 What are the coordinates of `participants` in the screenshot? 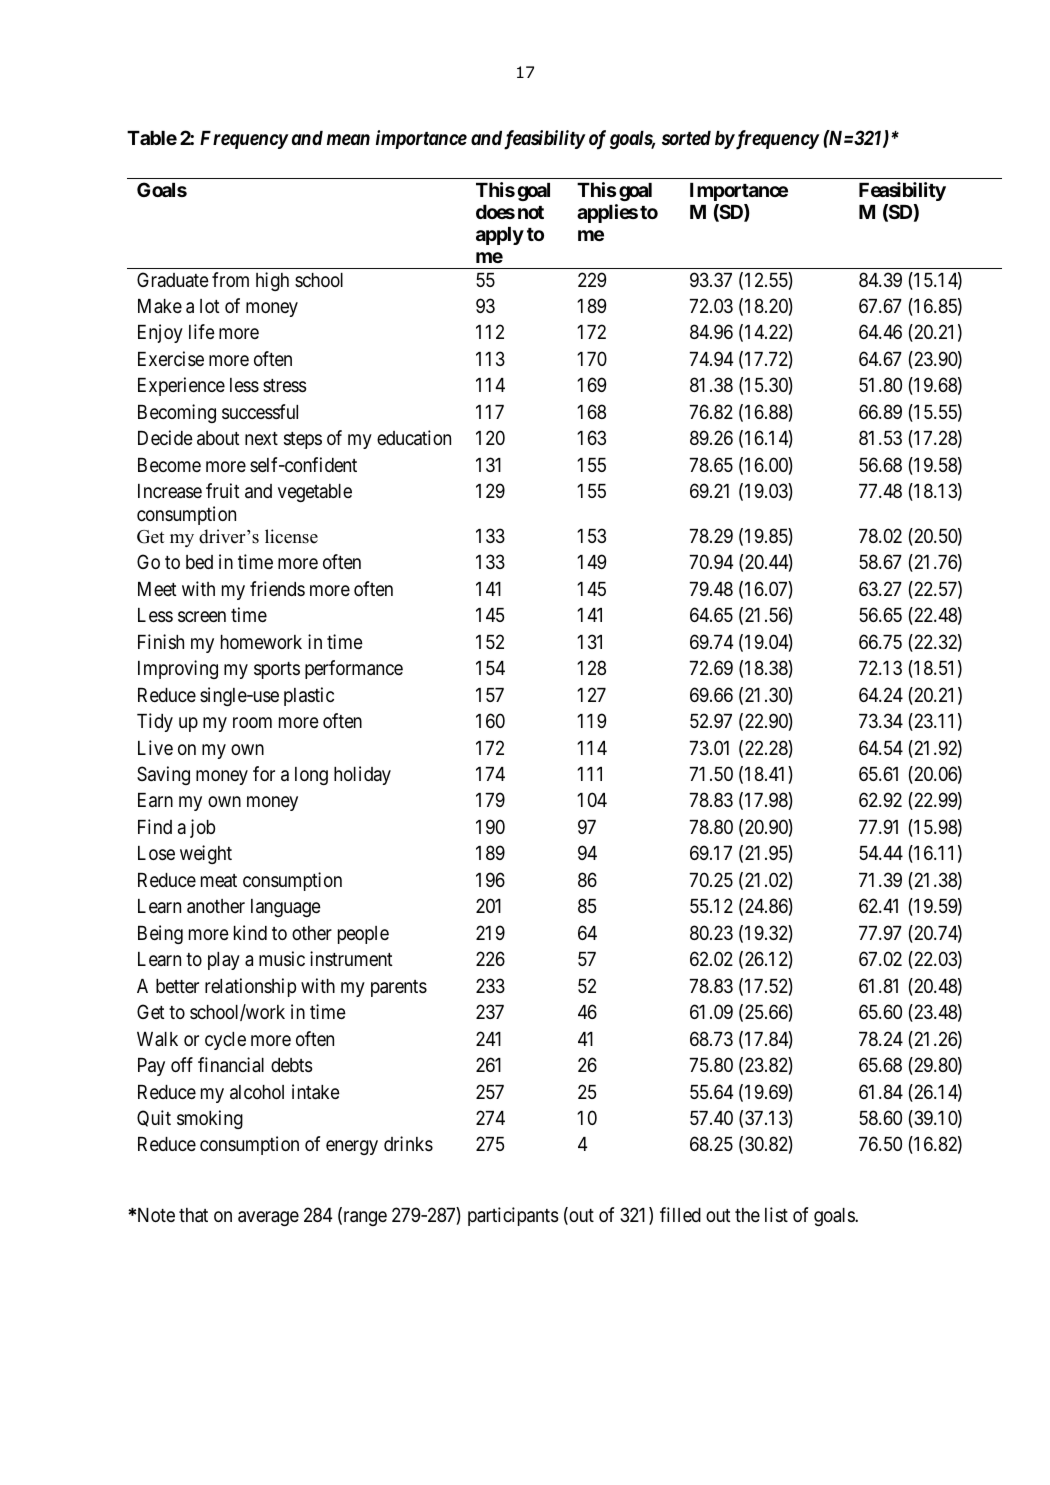 It's located at (513, 1216).
